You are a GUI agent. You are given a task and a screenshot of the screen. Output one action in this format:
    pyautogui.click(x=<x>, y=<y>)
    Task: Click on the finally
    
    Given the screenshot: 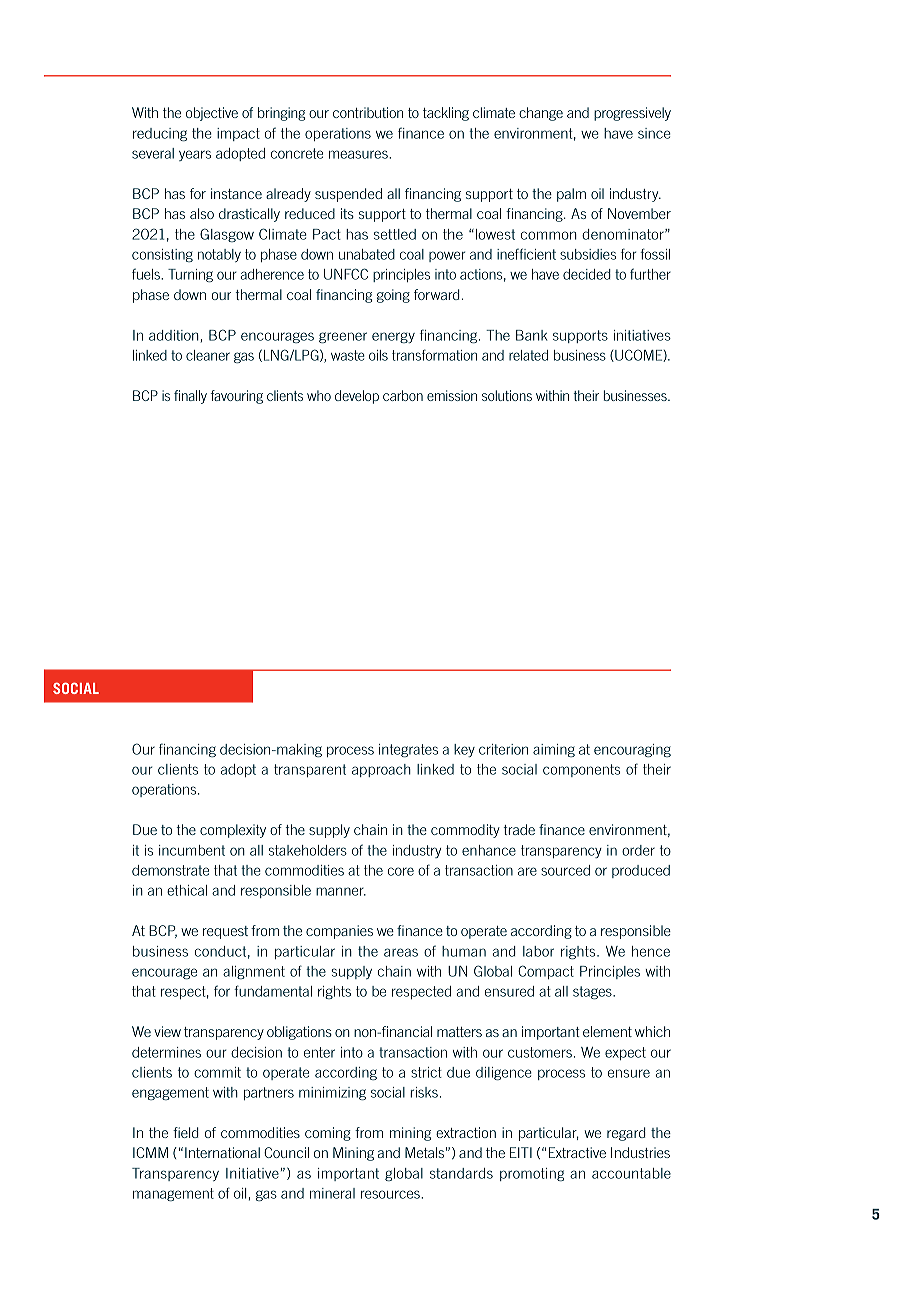 What is the action you would take?
    pyautogui.click(x=190, y=397)
